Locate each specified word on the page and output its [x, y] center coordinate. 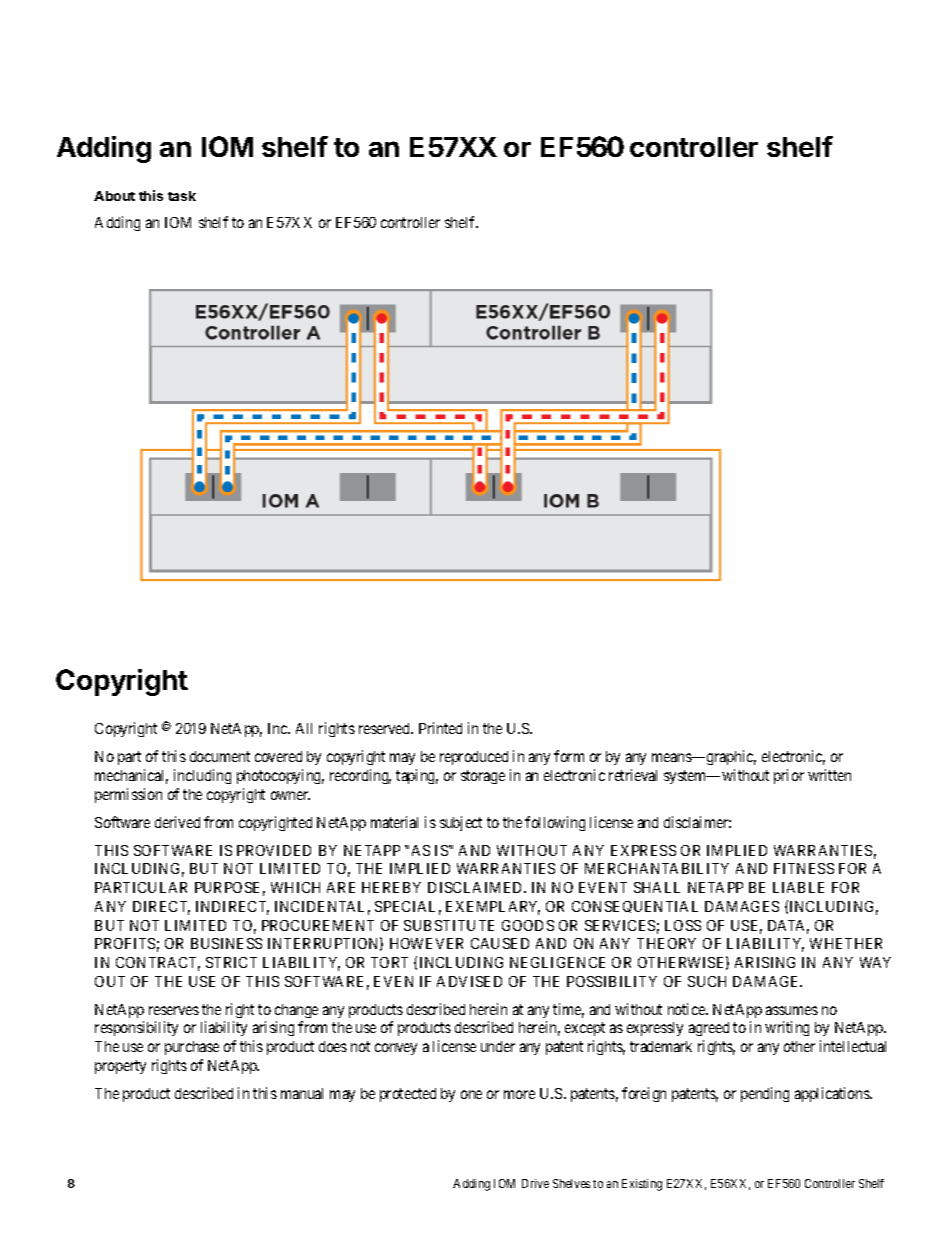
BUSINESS [226, 943]
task [182, 196]
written [829, 775]
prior [789, 776]
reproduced [474, 758]
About [114, 196]
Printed [440, 728]
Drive [535, 1183]
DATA [788, 926]
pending [765, 1094]
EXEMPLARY [493, 908]
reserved [386, 728]
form [569, 756]
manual [302, 1093]
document [220, 756]
